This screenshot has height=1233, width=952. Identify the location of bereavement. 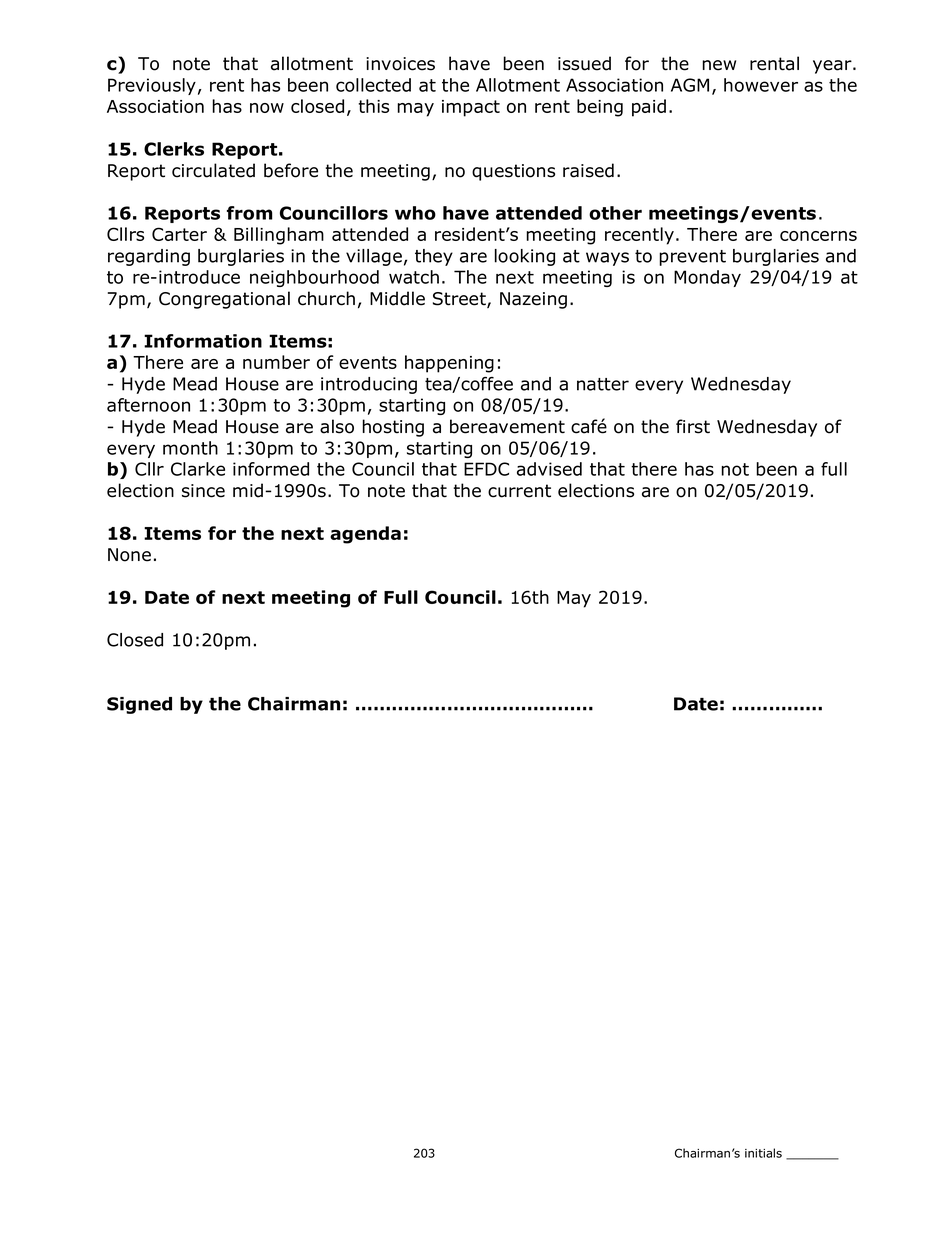
(507, 426).
